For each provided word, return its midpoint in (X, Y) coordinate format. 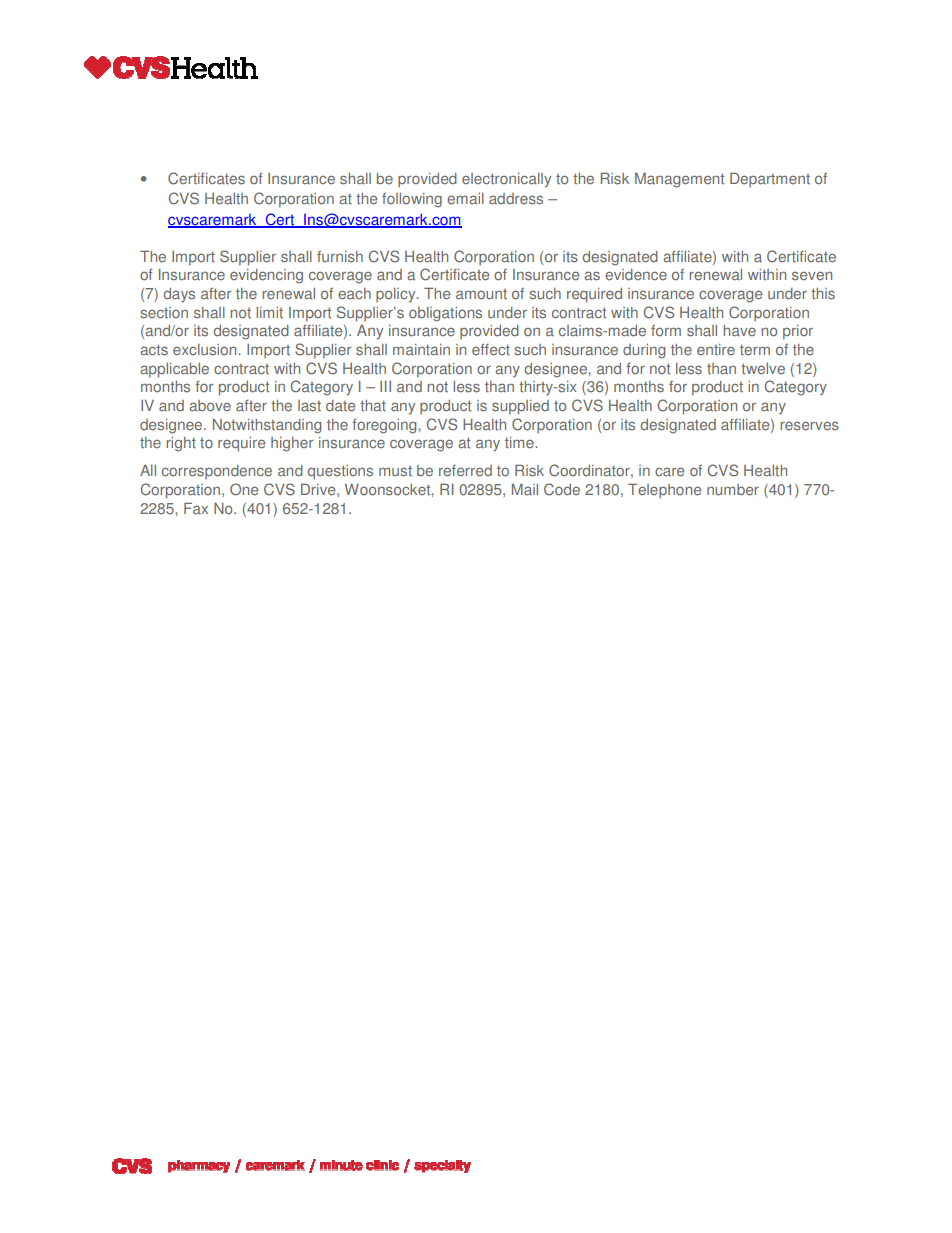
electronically (506, 180)
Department (770, 179)
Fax (196, 508)
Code (562, 489)
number (733, 490)
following (412, 200)
